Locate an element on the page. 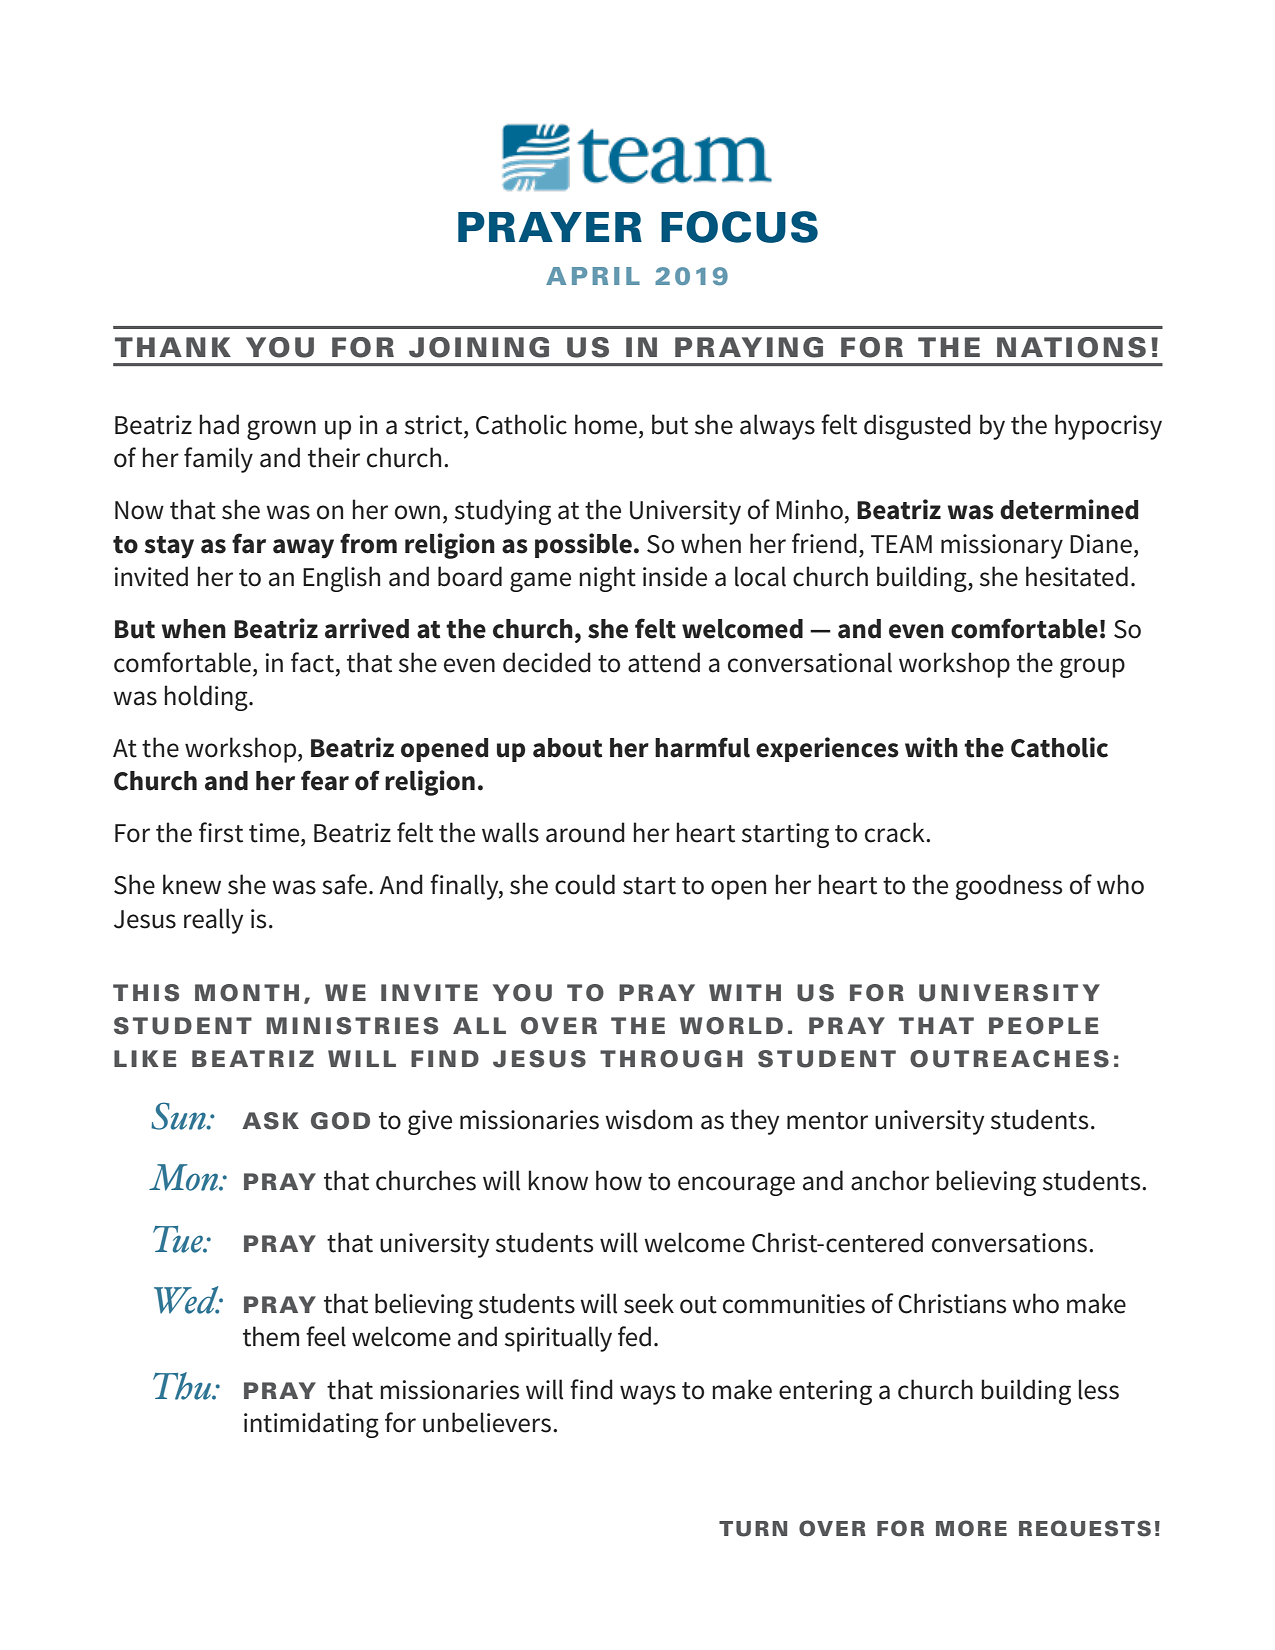  harmful is located at coordinates (702, 747).
